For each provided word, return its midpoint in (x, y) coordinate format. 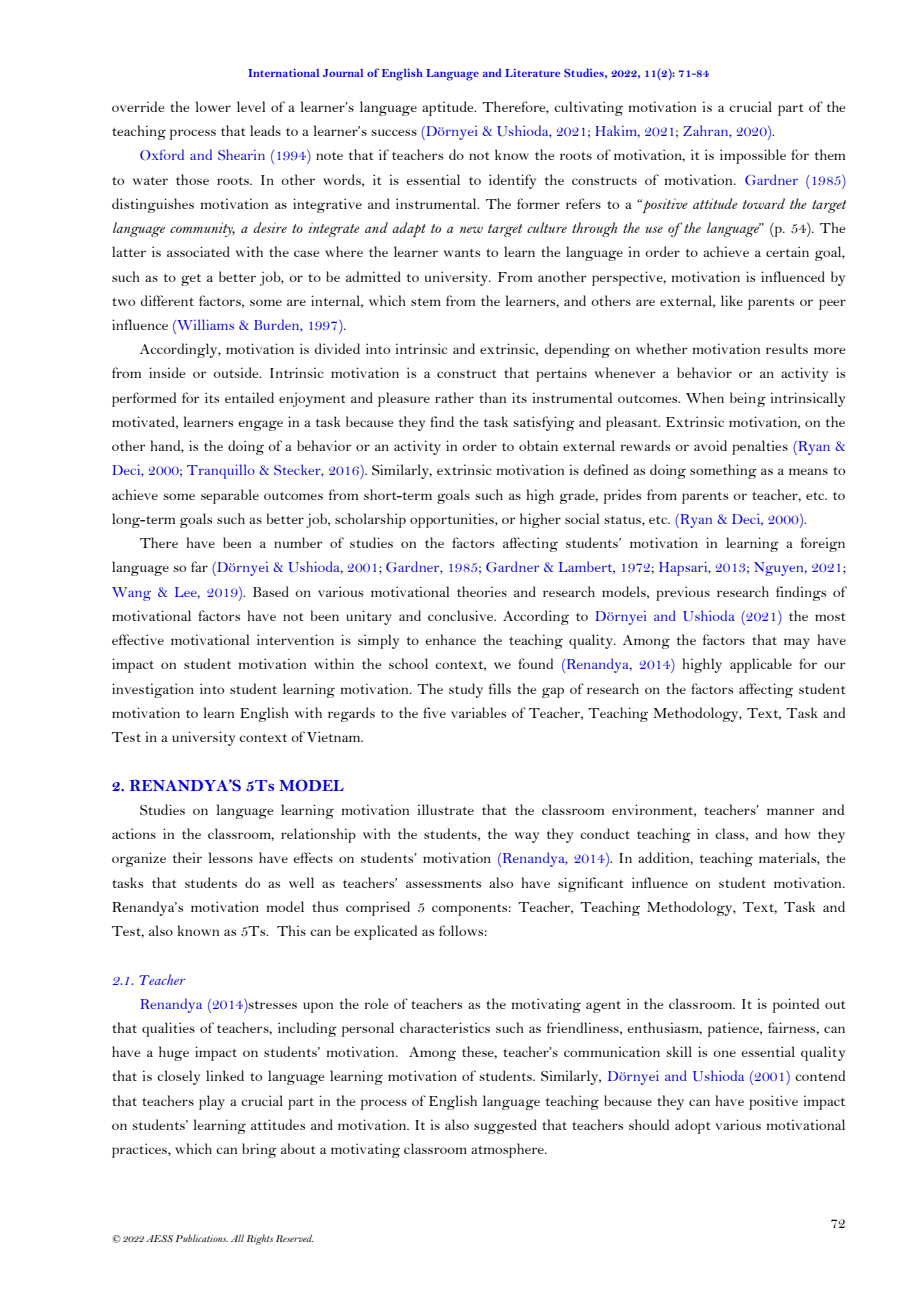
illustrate (446, 809)
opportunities (453, 520)
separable (230, 496)
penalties (760, 447)
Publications (202, 1238)
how (797, 833)
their (187, 857)
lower (213, 106)
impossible (753, 156)
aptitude (449, 108)
